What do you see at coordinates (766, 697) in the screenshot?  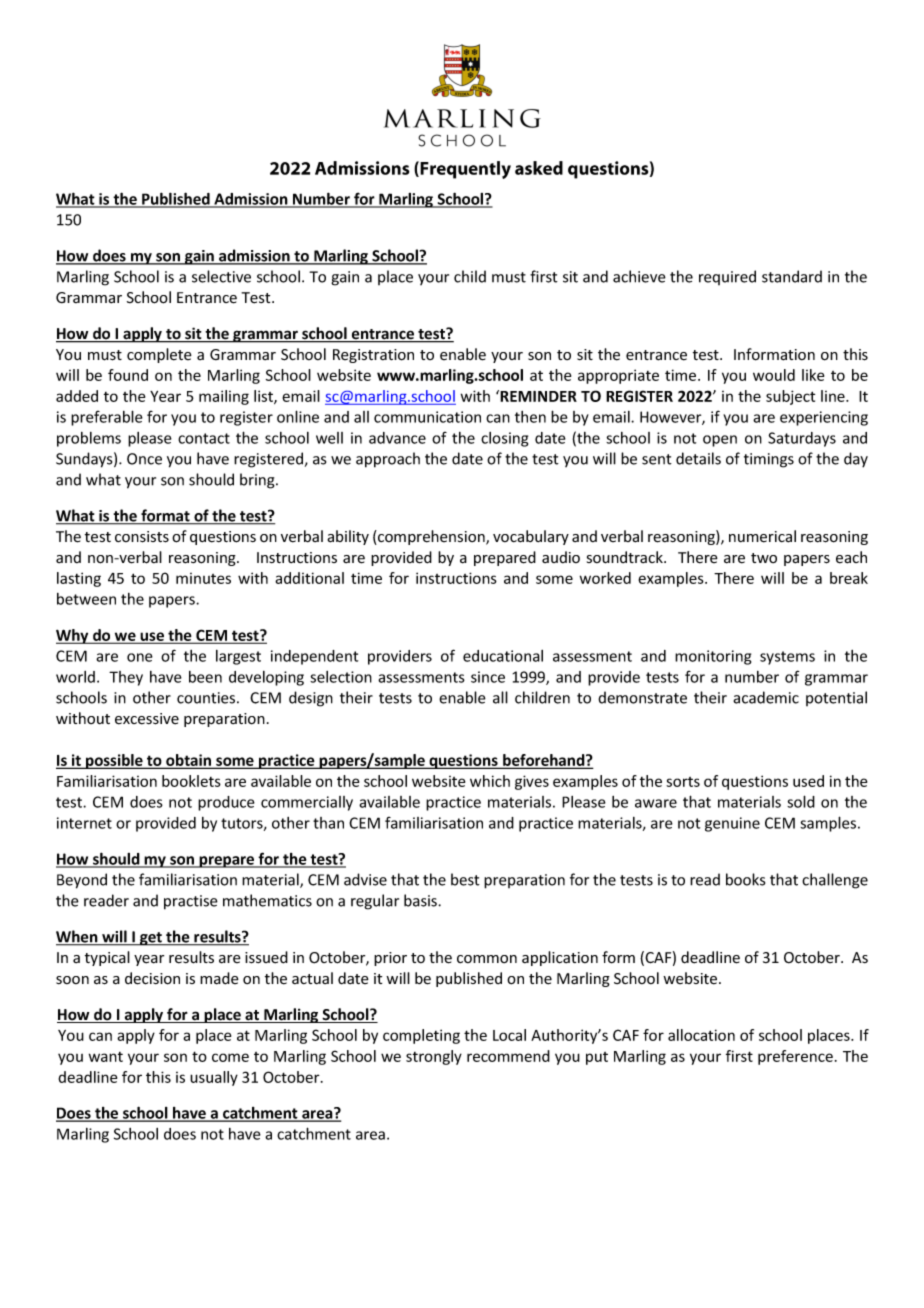 I see `academic` at bounding box center [766, 697].
